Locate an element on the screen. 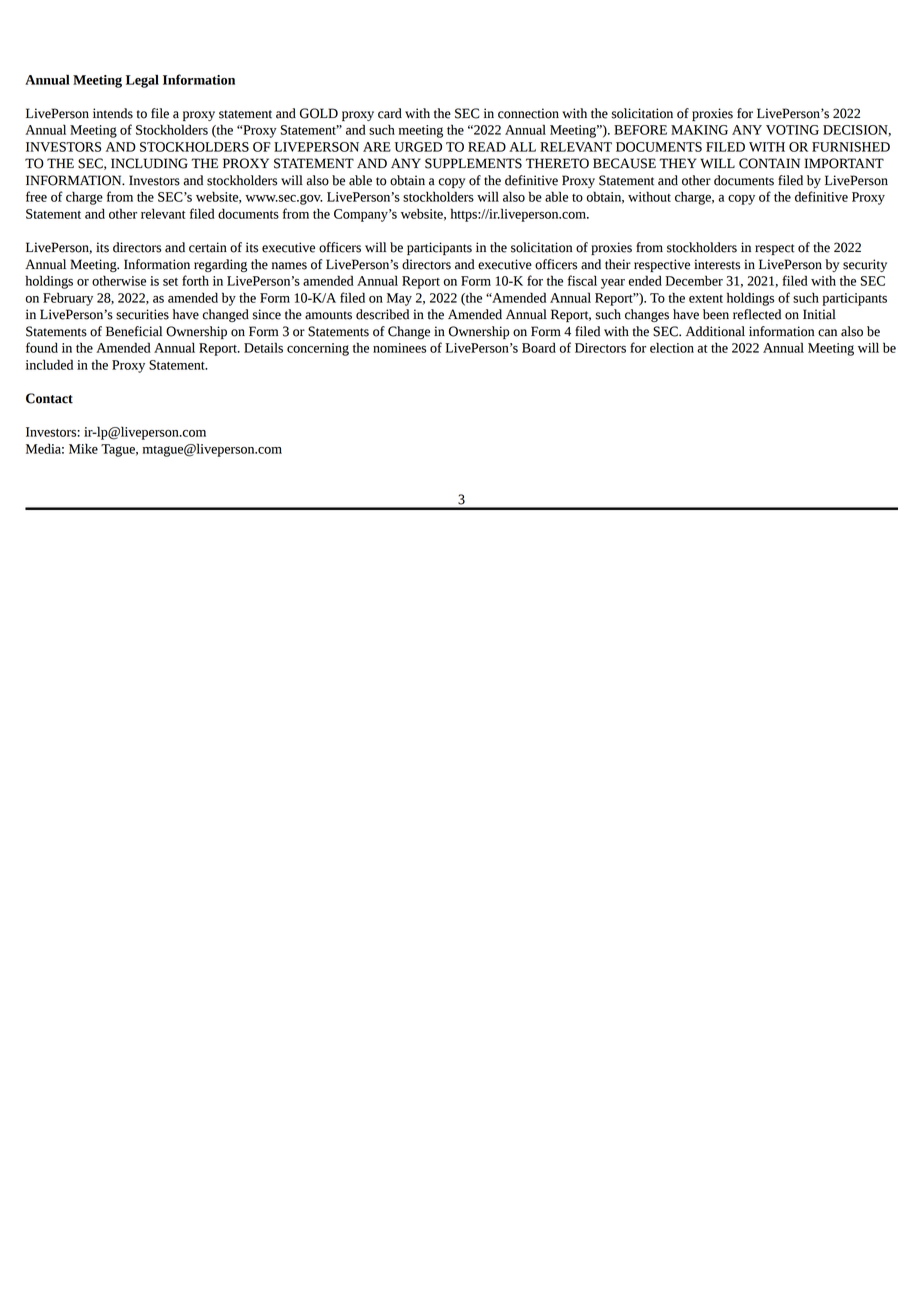 The image size is (924, 1308). nominees is located at coordinates (399, 348).
